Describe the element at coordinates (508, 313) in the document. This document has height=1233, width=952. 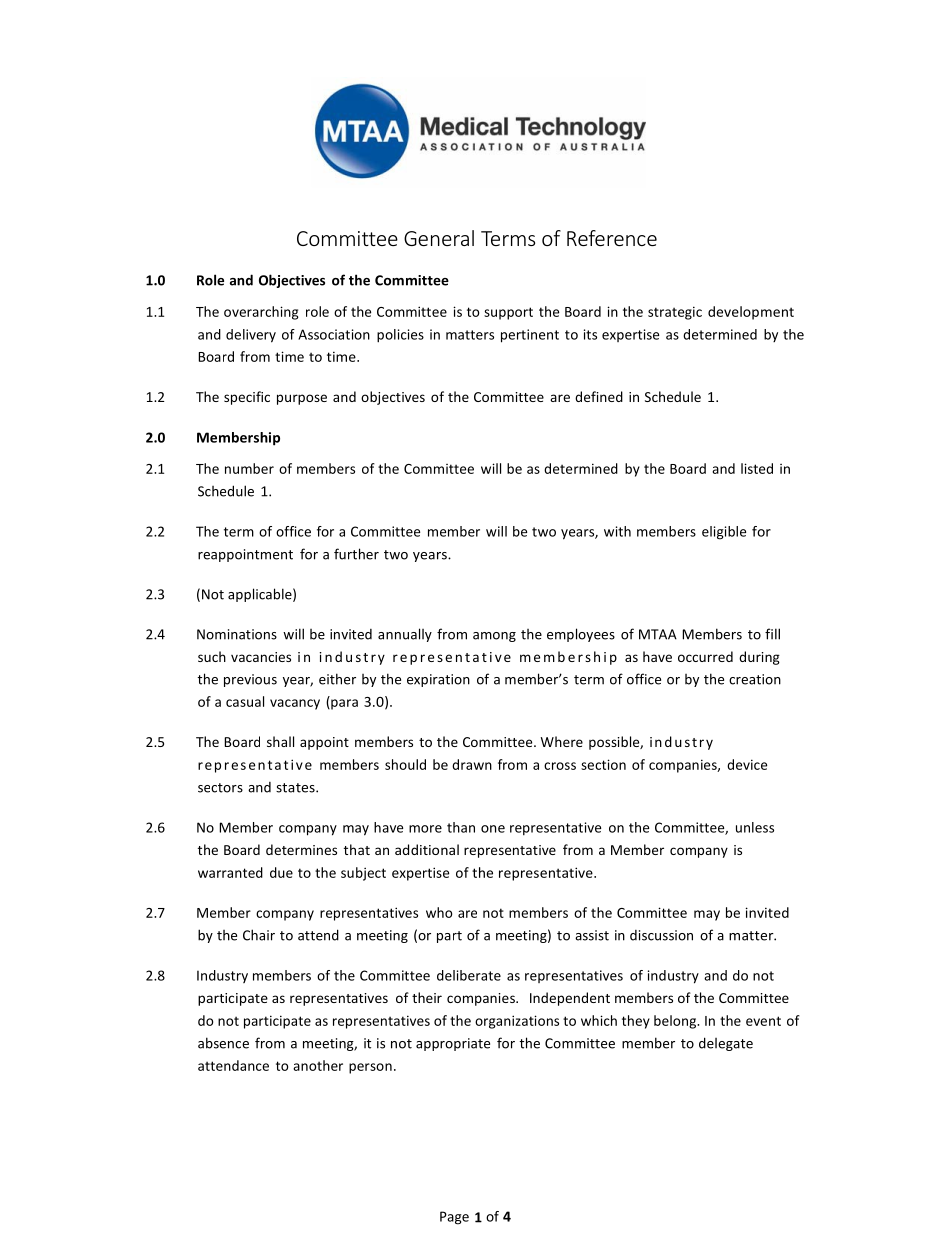
I see `support` at that location.
